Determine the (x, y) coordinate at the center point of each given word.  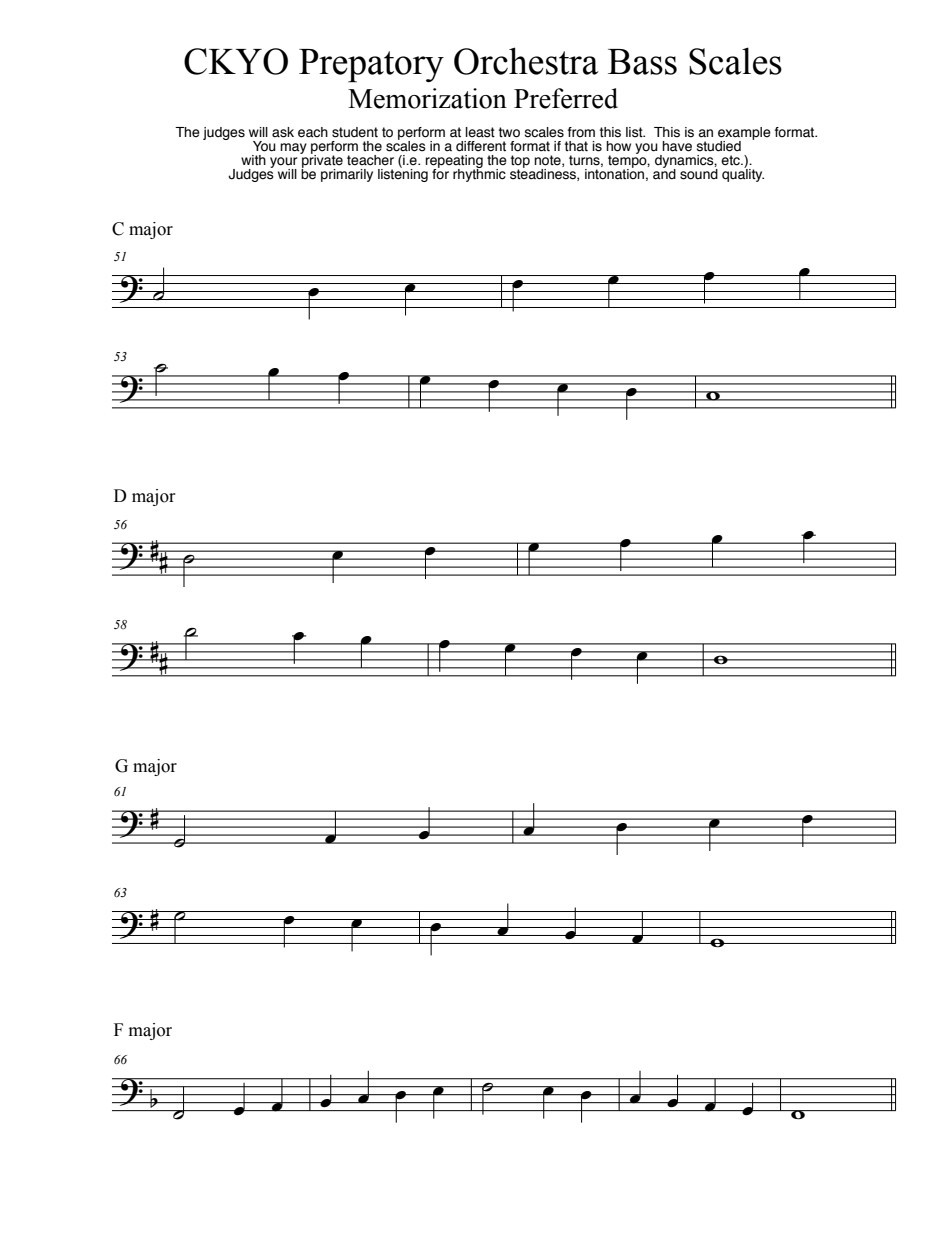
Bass (642, 62)
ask (283, 132)
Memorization (427, 98)
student (355, 132)
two (509, 132)
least (480, 132)
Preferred (566, 98)
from (581, 132)
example (744, 134)
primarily (347, 175)
